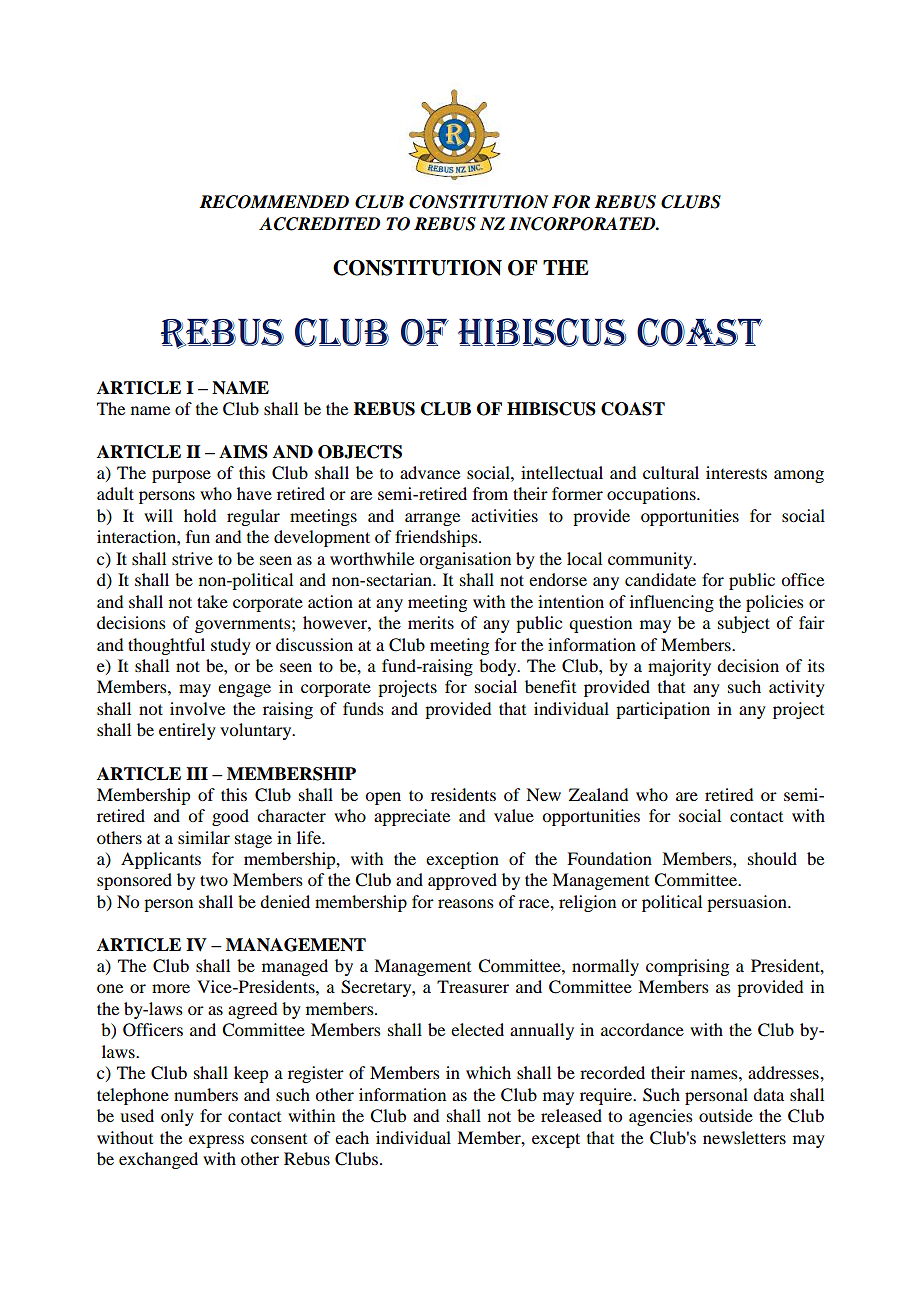  What do you see at coordinates (736, 472) in the page?
I see `interests` at bounding box center [736, 472].
